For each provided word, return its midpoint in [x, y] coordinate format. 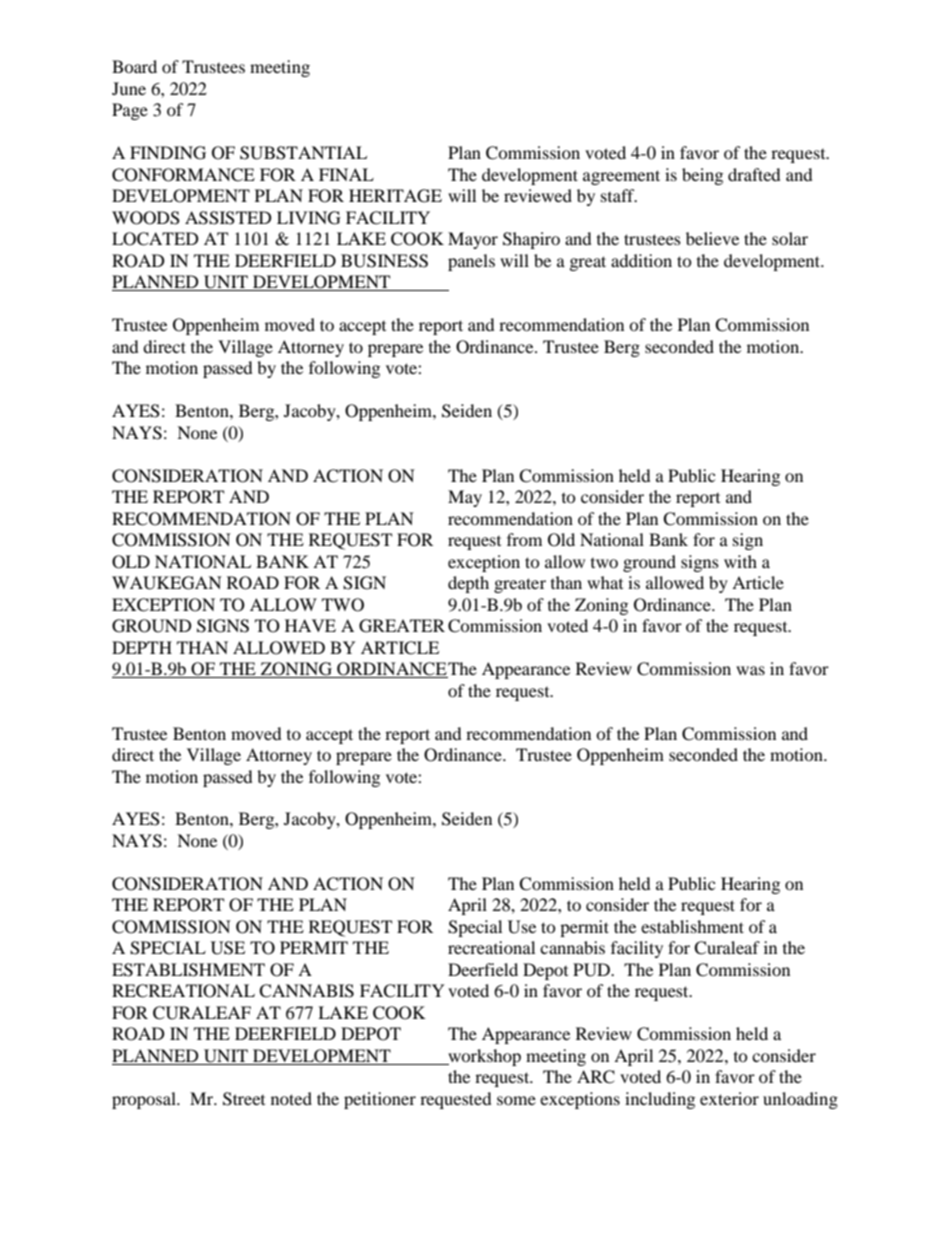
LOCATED [155, 239]
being [702, 176]
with [740, 561]
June [129, 88]
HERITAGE [395, 196]
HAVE [310, 625]
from [524, 539]
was [750, 670]
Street [244, 1099]
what [605, 582]
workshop [483, 1057]
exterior [729, 1098]
